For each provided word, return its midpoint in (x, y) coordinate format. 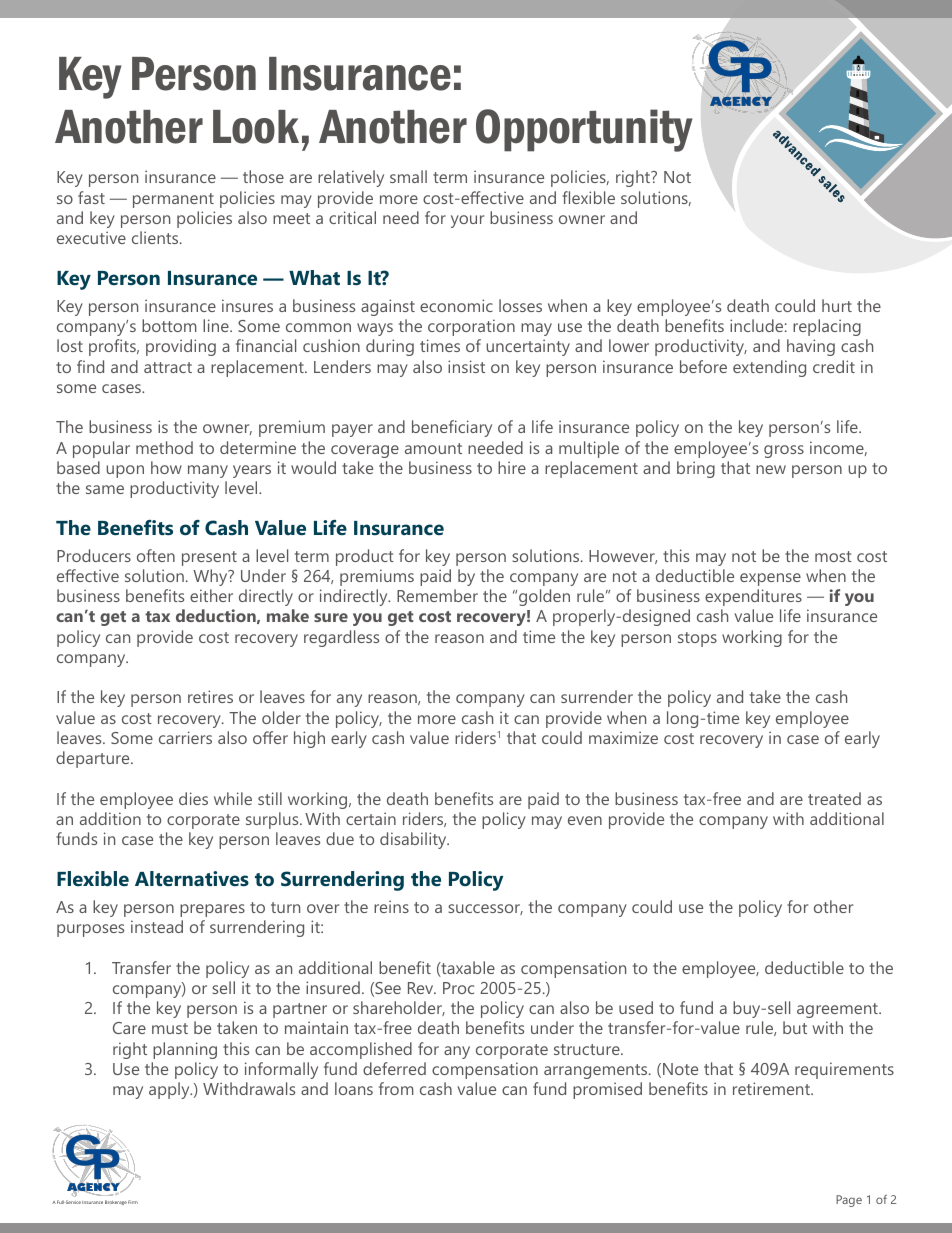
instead (157, 926)
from (396, 1088)
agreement (838, 1010)
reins (391, 906)
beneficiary (452, 428)
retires (210, 696)
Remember (437, 595)
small (408, 176)
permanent (173, 200)
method (164, 447)
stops (697, 639)
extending (769, 368)
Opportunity (584, 130)
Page (849, 1201)
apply (170, 1090)
